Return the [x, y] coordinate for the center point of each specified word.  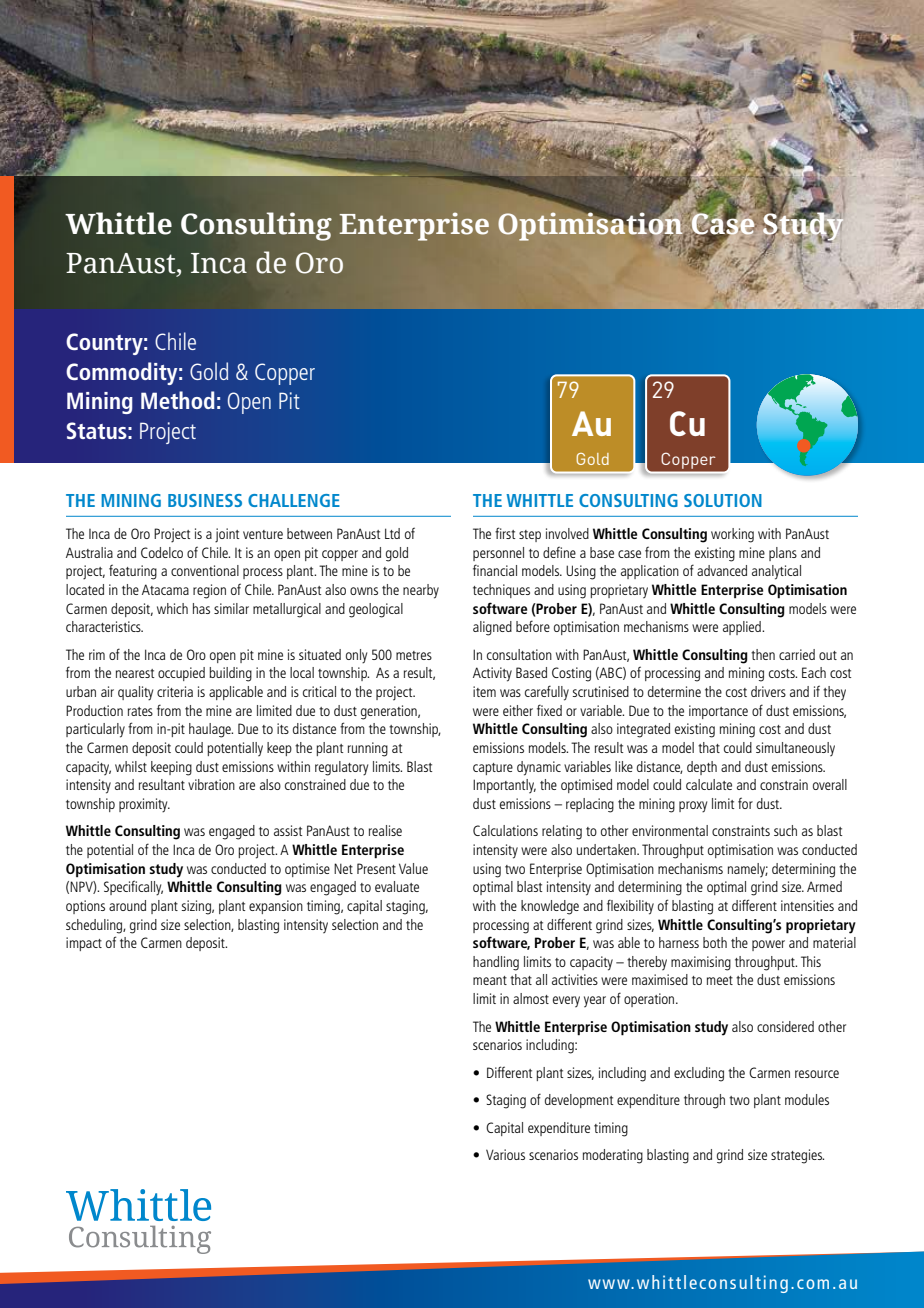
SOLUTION [723, 500]
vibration [211, 784]
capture [493, 769]
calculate [709, 784]
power [768, 945]
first [505, 533]
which [172, 608]
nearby [421, 591]
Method [178, 400]
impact [84, 944]
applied [743, 628]
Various [505, 1154]
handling [496, 963]
